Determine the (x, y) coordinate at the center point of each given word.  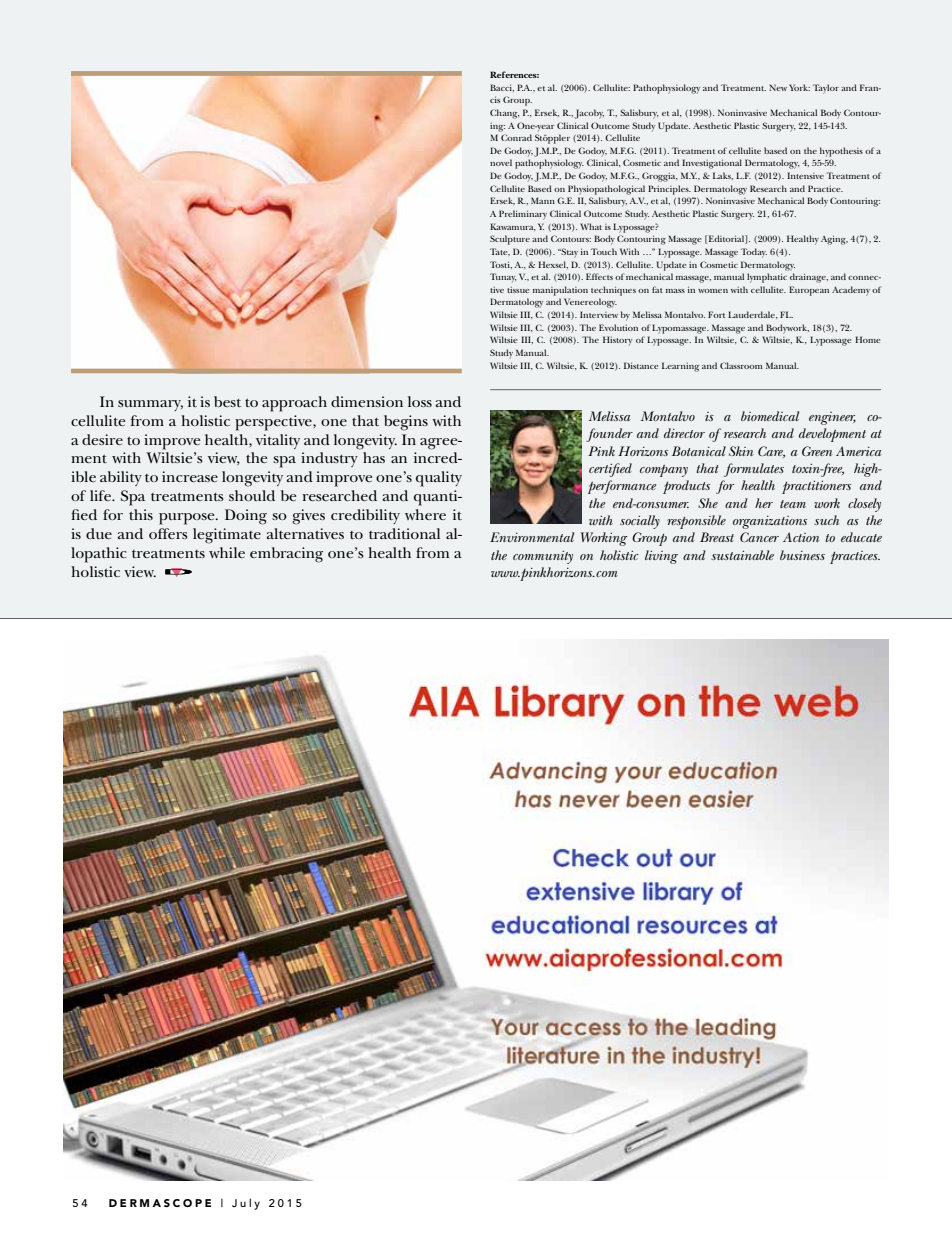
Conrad (516, 137)
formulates (754, 470)
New (778, 87)
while (227, 552)
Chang (505, 114)
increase (190, 476)
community (543, 557)
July (246, 1204)
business (802, 555)
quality (439, 479)
